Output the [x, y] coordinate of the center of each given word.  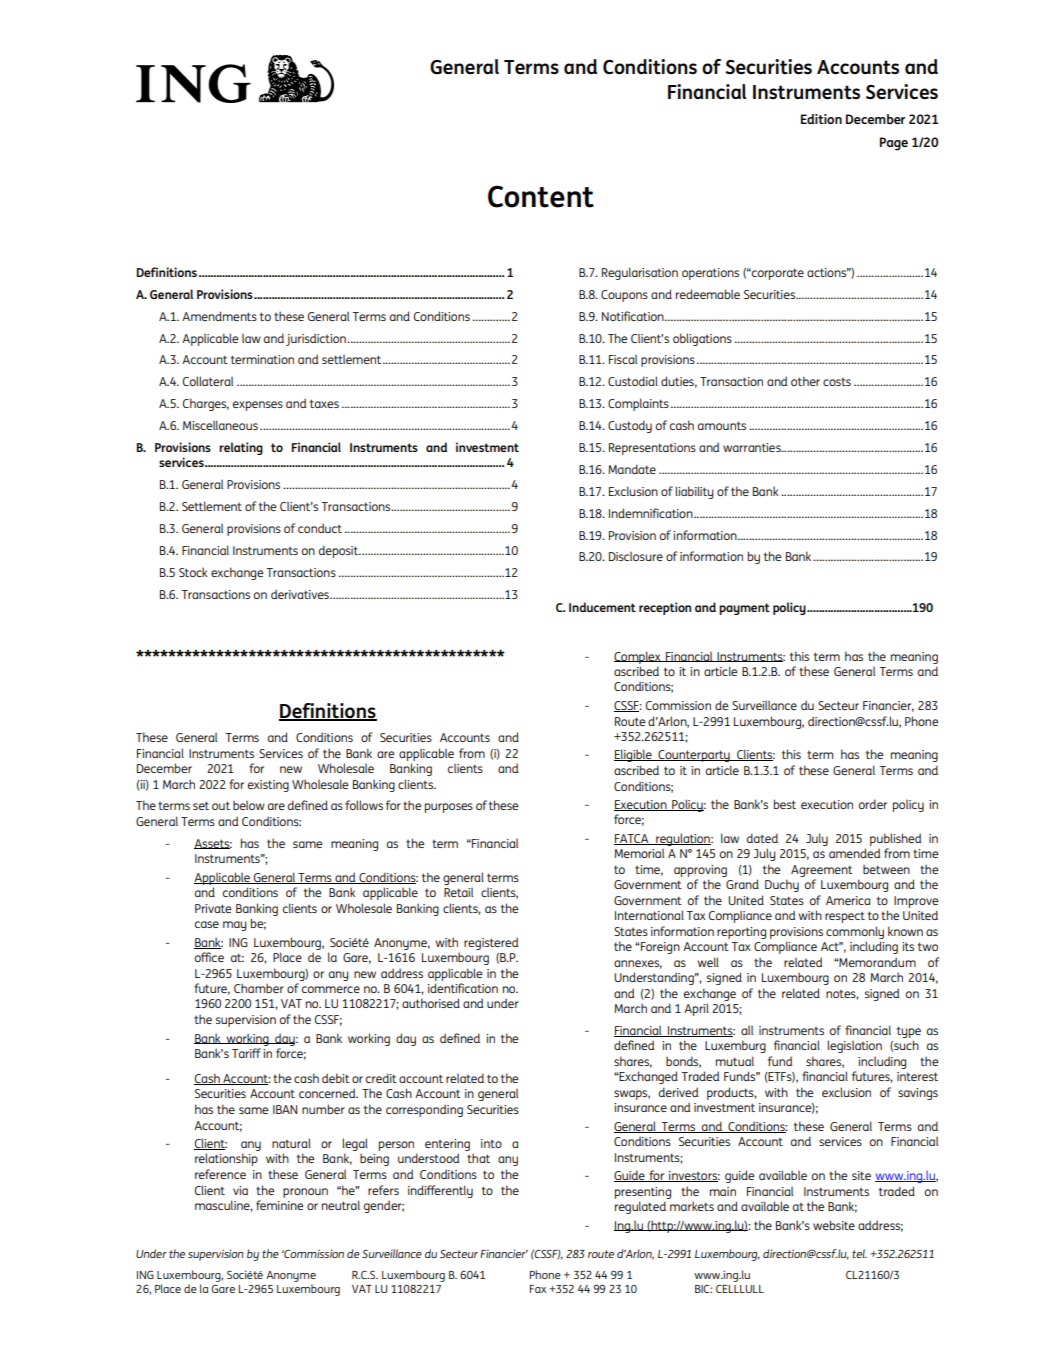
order [873, 804]
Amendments [219, 316]
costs [837, 382]
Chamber [259, 988]
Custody [630, 426]
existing [268, 786]
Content [541, 196]
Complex [638, 657]
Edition [821, 119]
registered [491, 943]
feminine [279, 1205]
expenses [258, 406]
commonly [855, 932]
